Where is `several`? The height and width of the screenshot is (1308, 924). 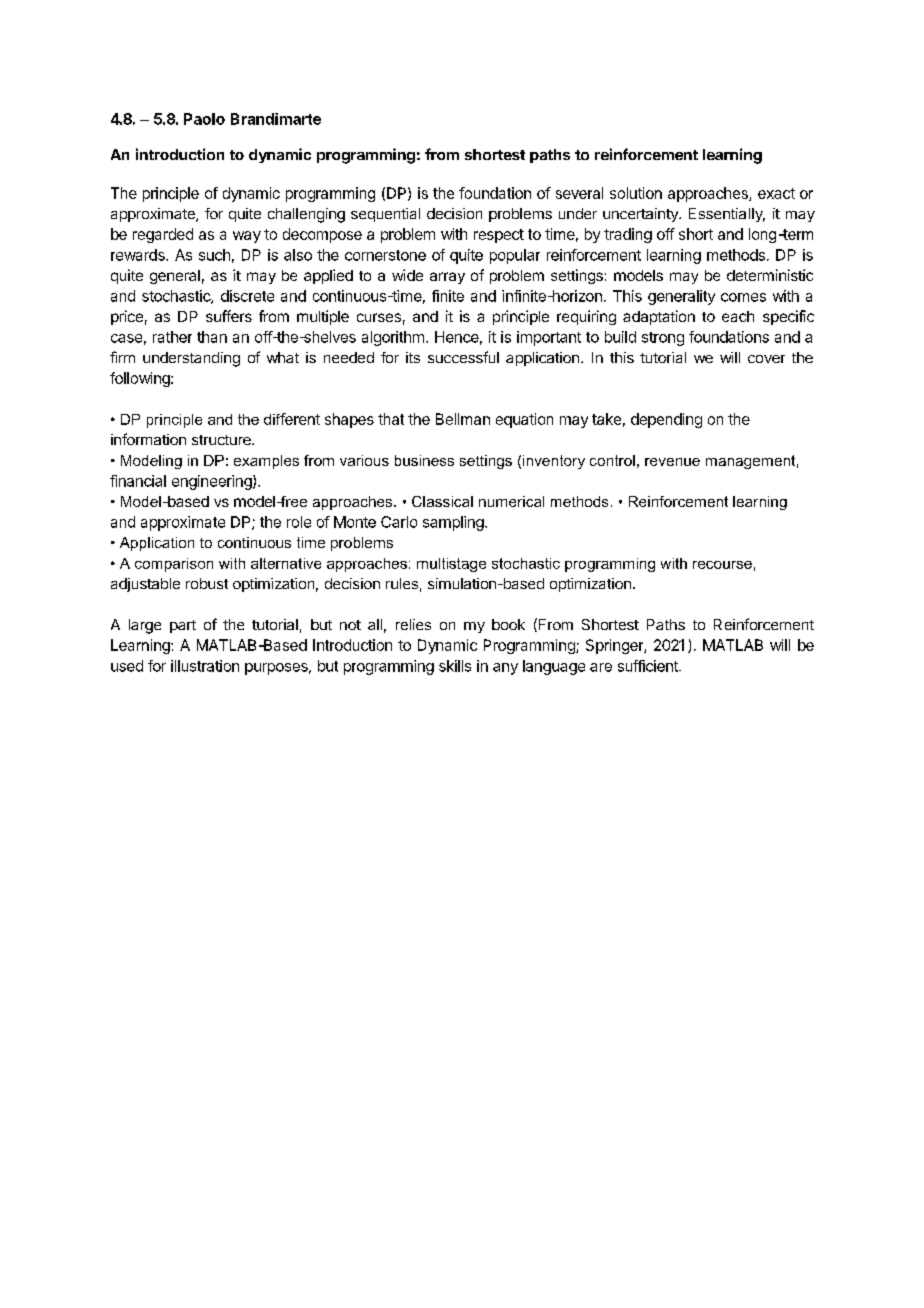
several is located at coordinates (579, 193).
